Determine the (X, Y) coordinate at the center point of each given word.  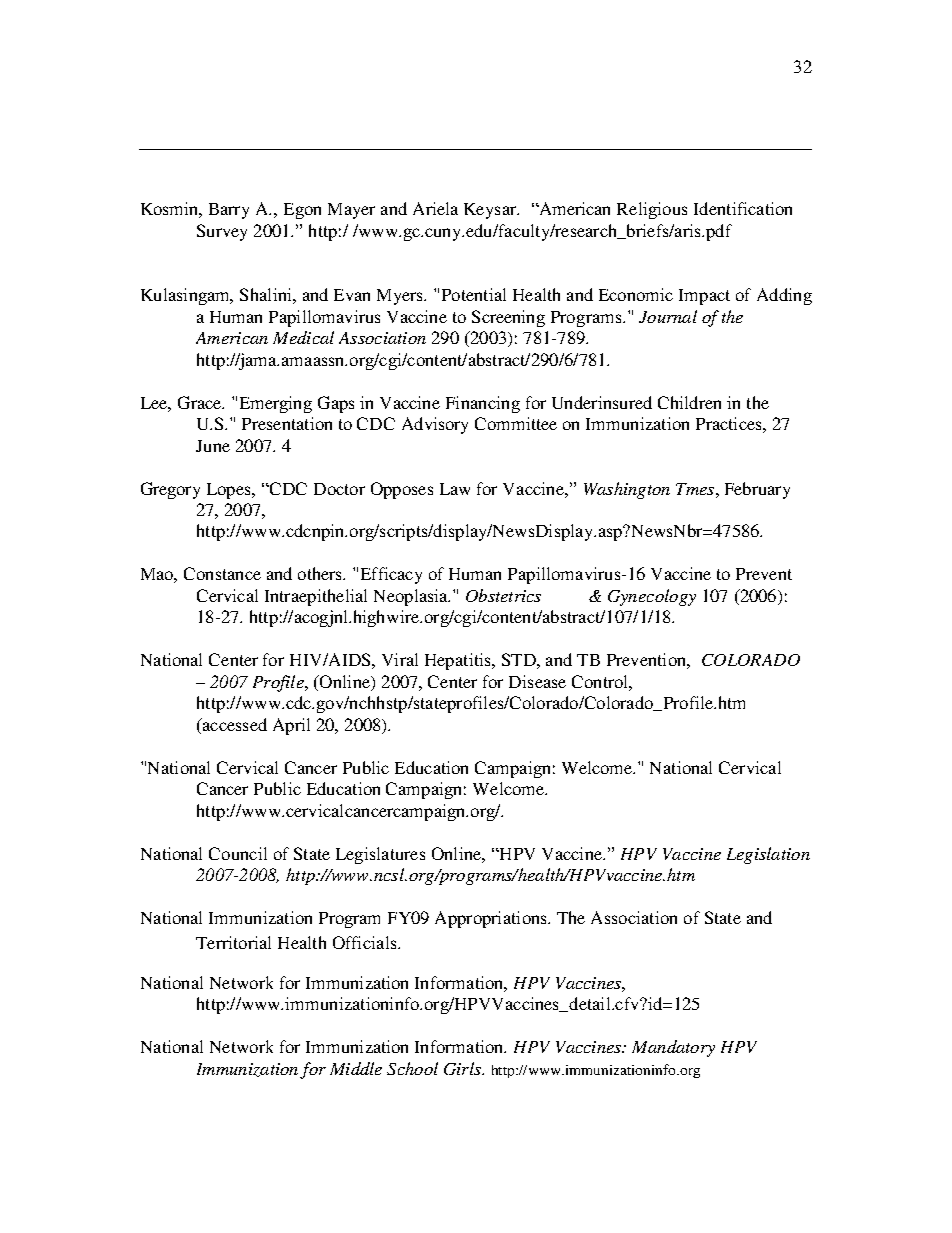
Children (689, 402)
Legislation (768, 855)
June (213, 446)
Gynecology (652, 597)
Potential (474, 294)
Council (238, 853)
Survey (222, 232)
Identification (743, 208)
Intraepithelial (316, 597)
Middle (356, 1068)
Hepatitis (459, 661)
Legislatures (380, 855)
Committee (516, 423)
